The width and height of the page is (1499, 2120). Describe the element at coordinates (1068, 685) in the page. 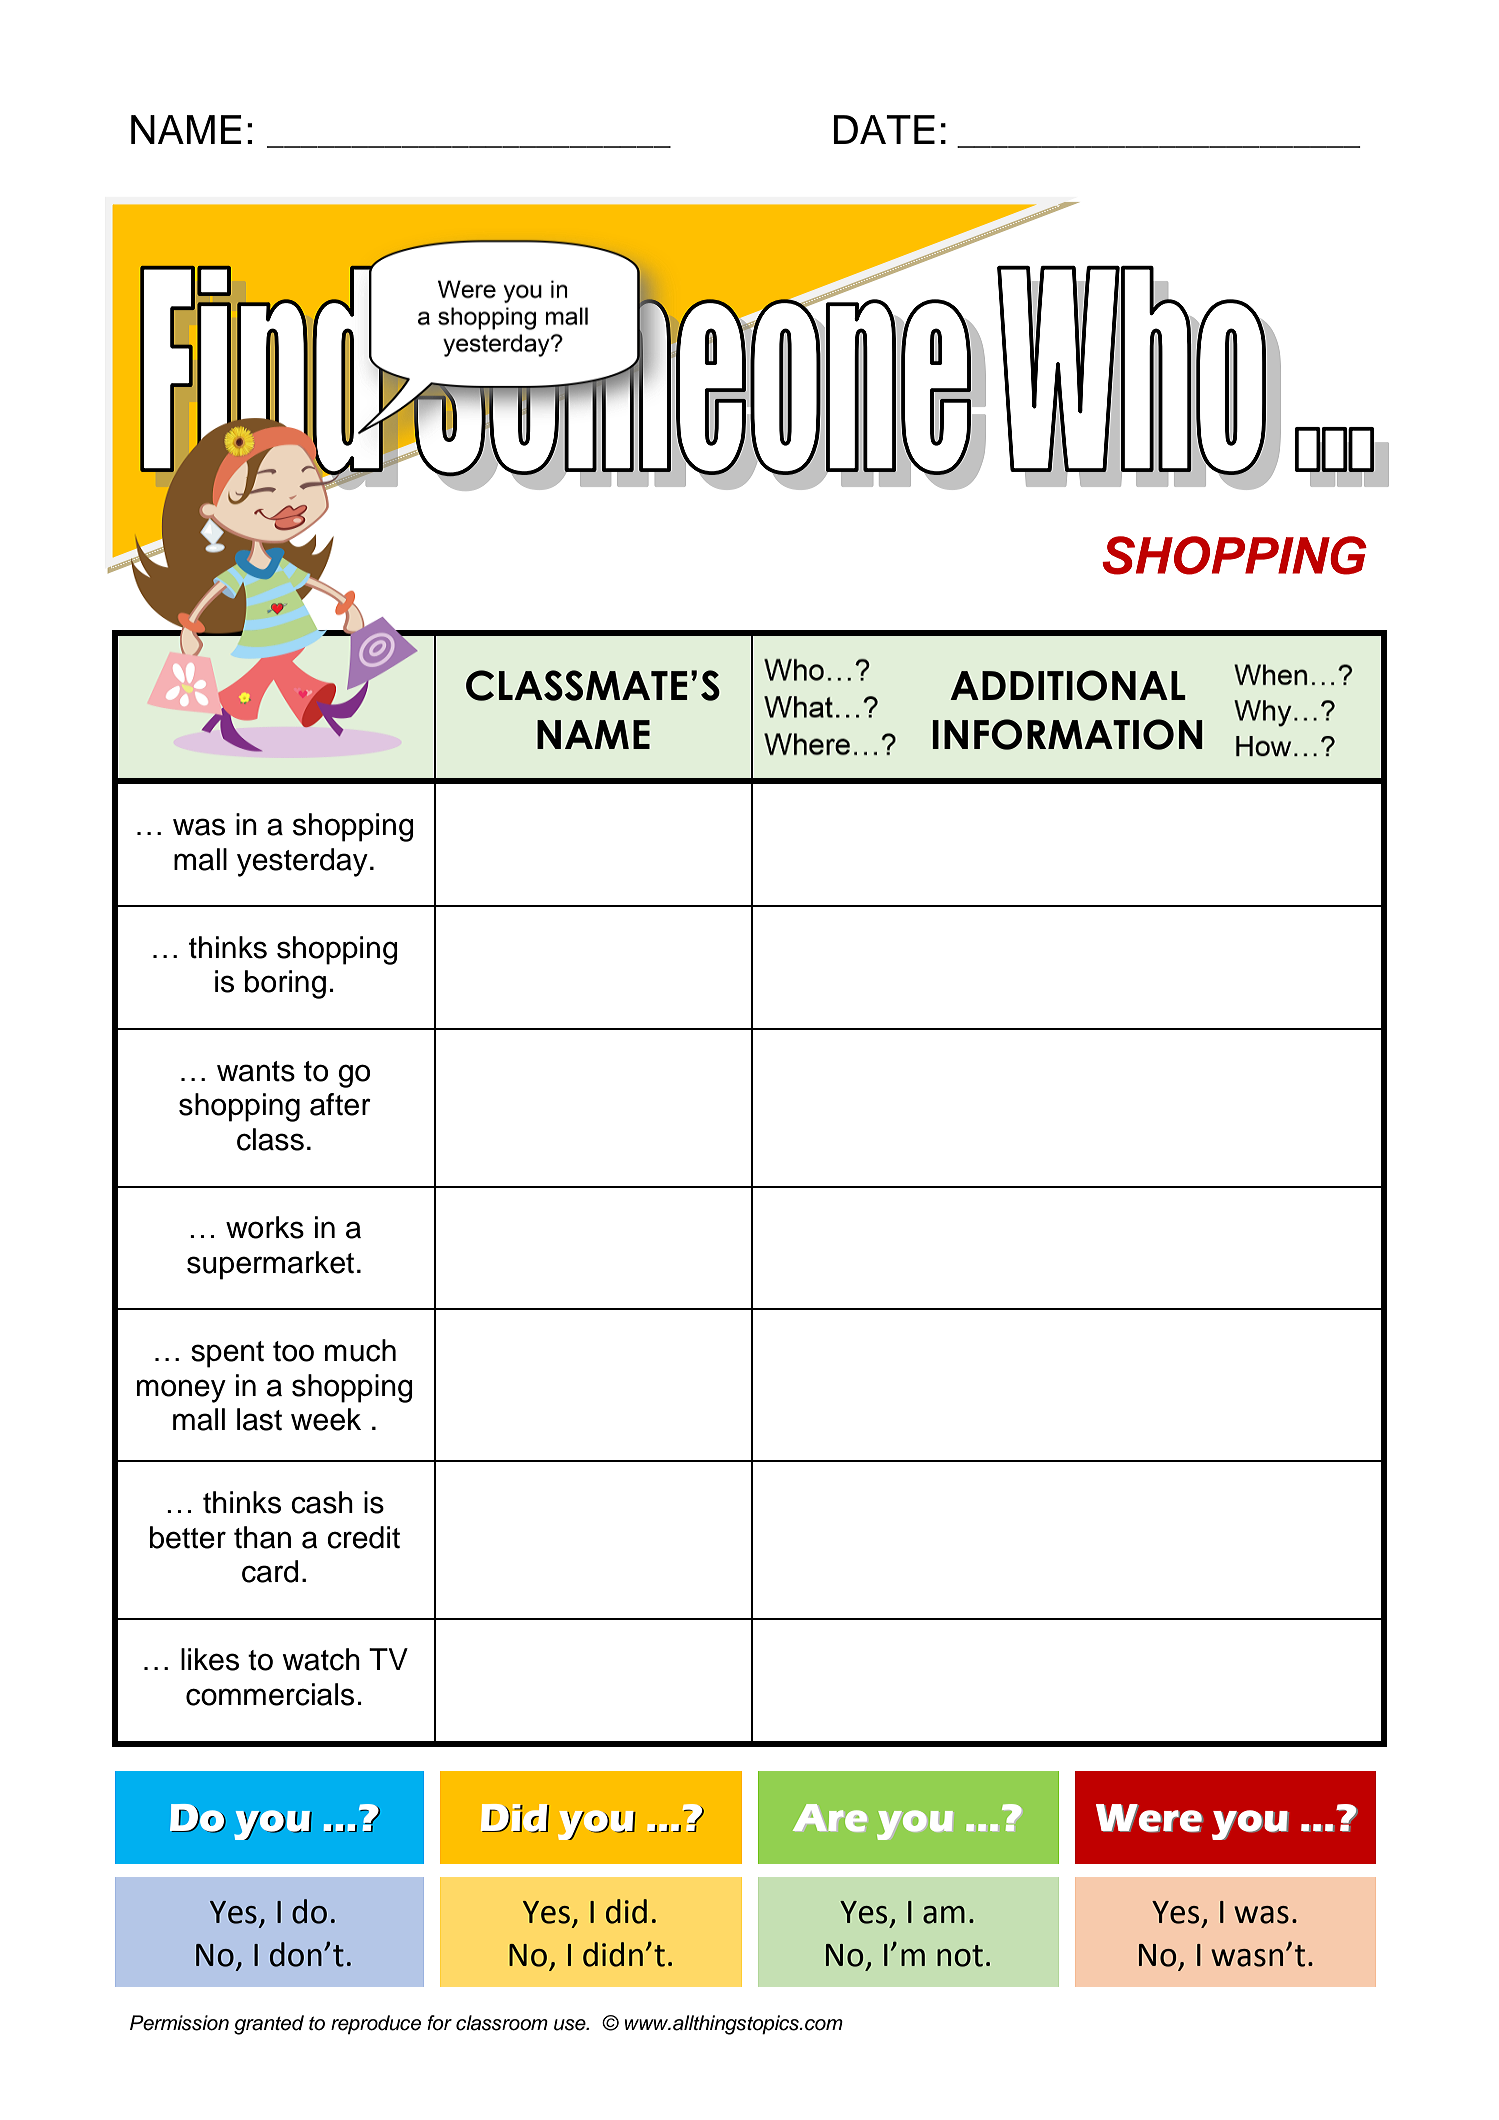

I see `ADDITIONAL` at that location.
